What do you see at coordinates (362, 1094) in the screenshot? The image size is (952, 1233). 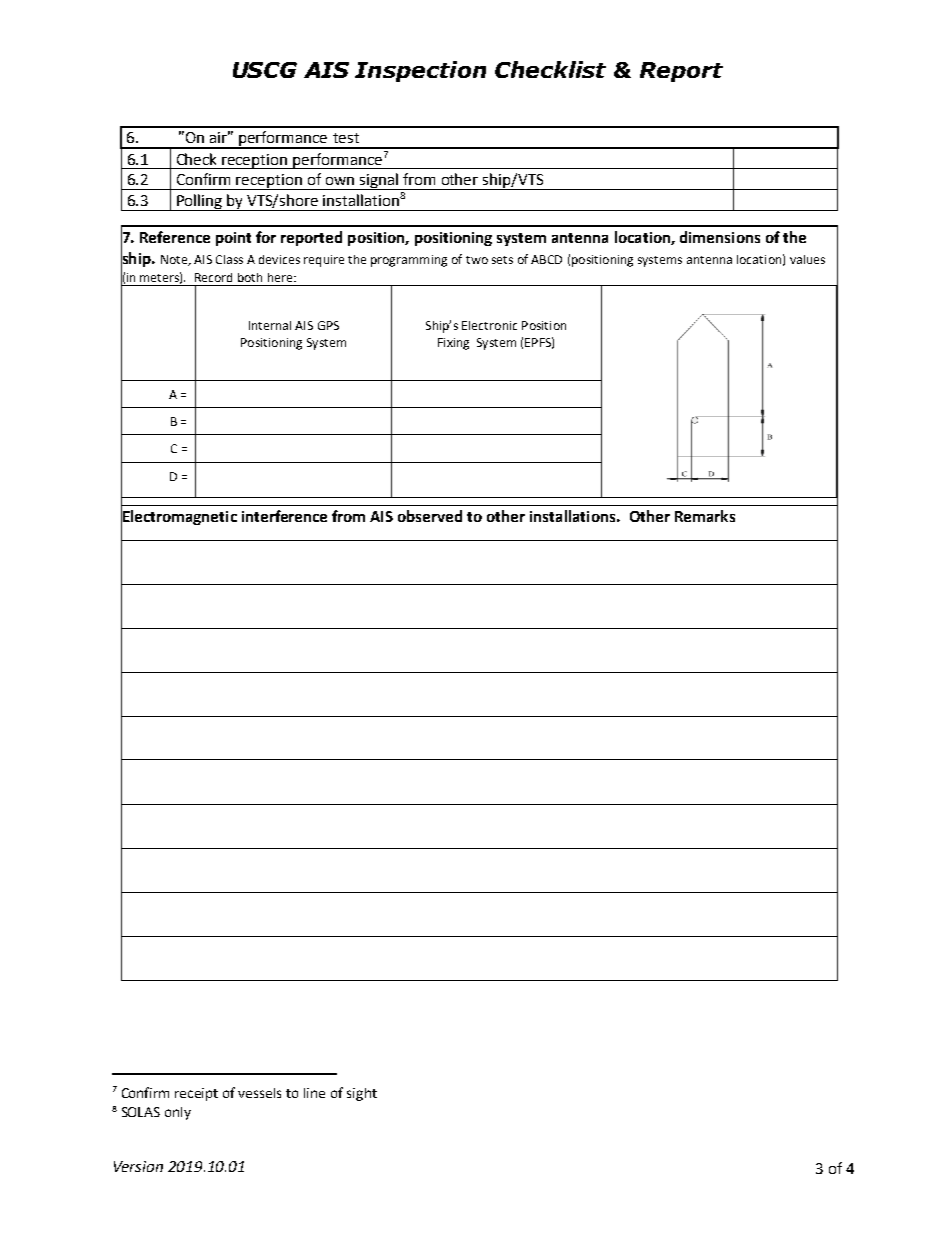 I see `sight` at bounding box center [362, 1094].
